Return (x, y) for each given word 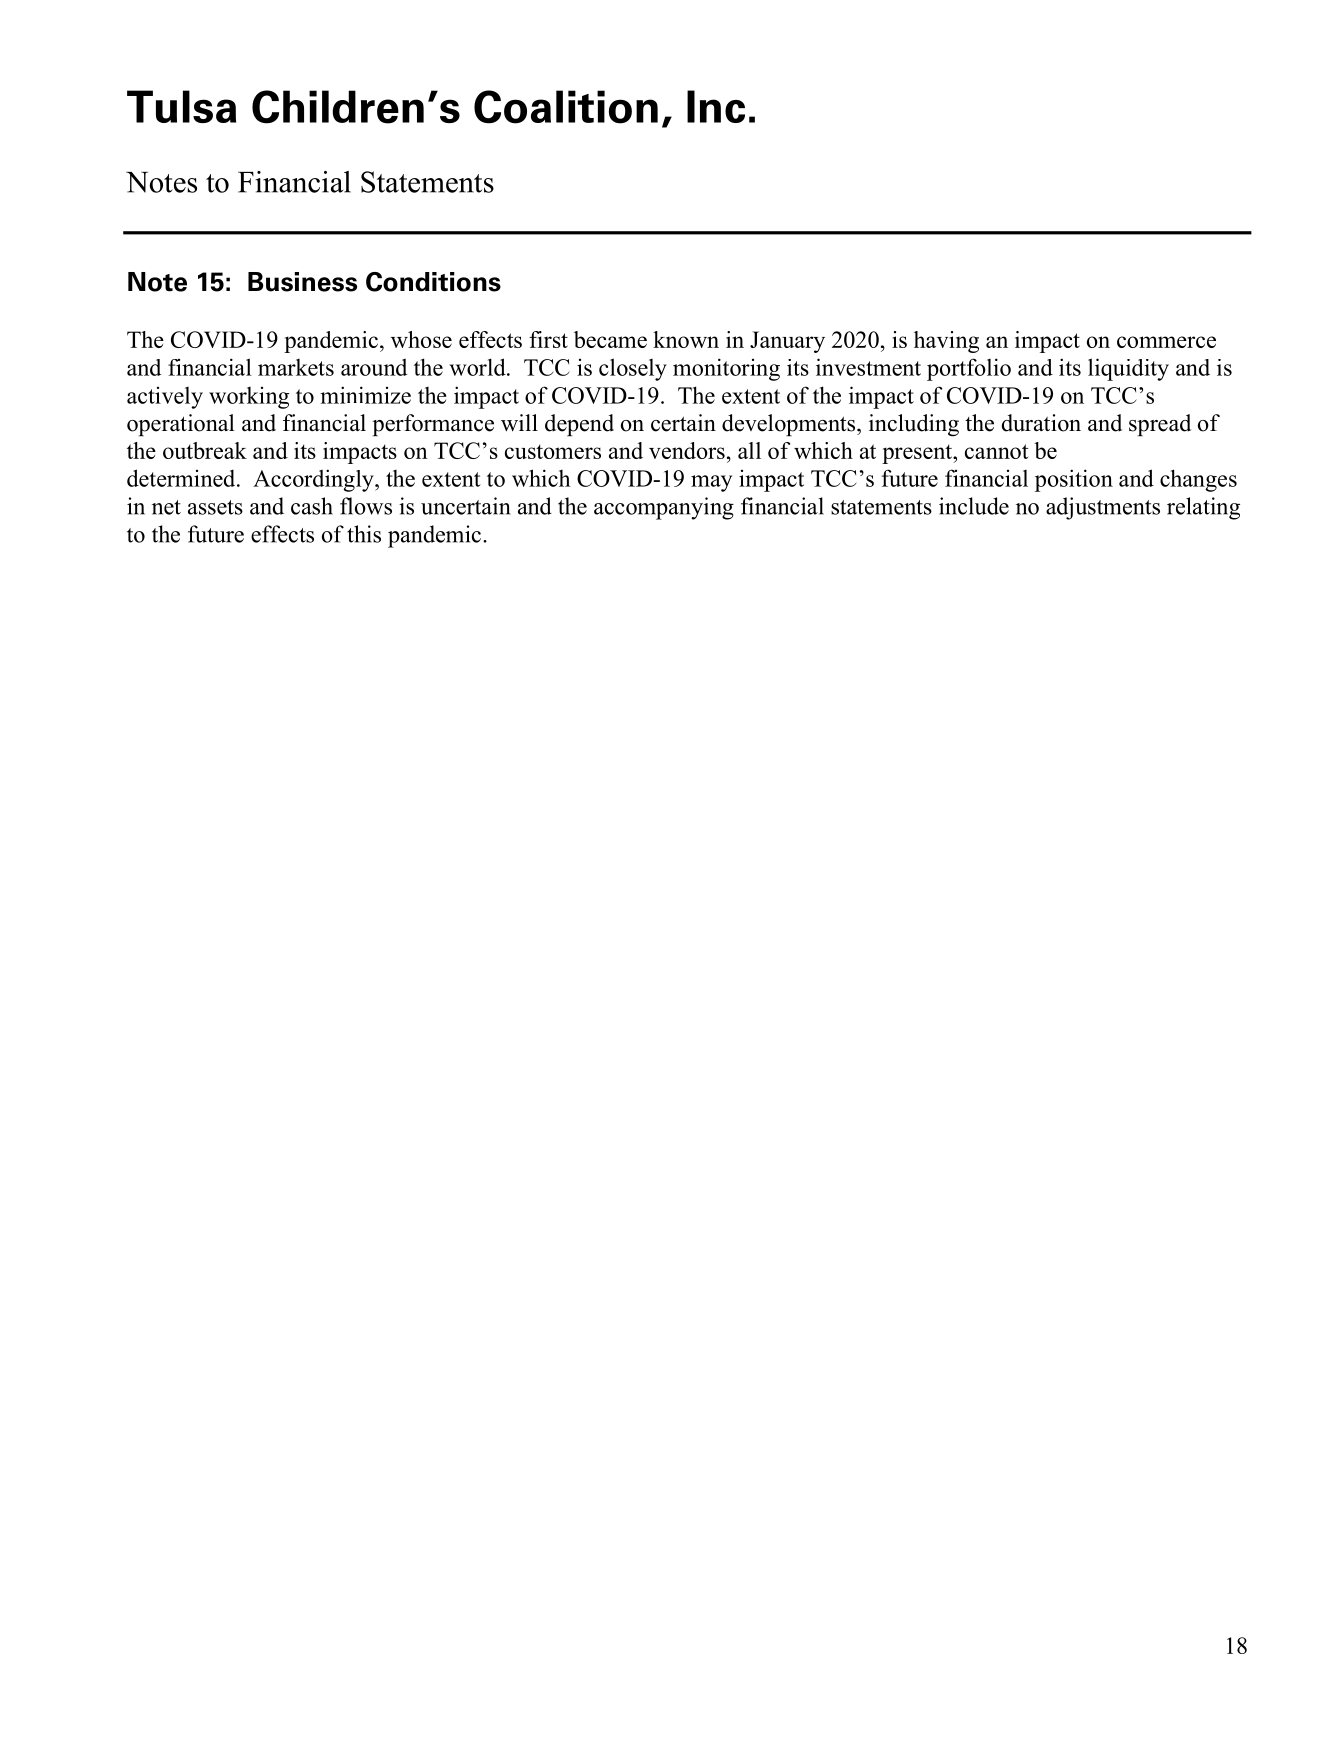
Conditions (433, 282)
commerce (1166, 342)
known (686, 339)
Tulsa (181, 106)
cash (312, 506)
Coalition (566, 107)
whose (421, 339)
